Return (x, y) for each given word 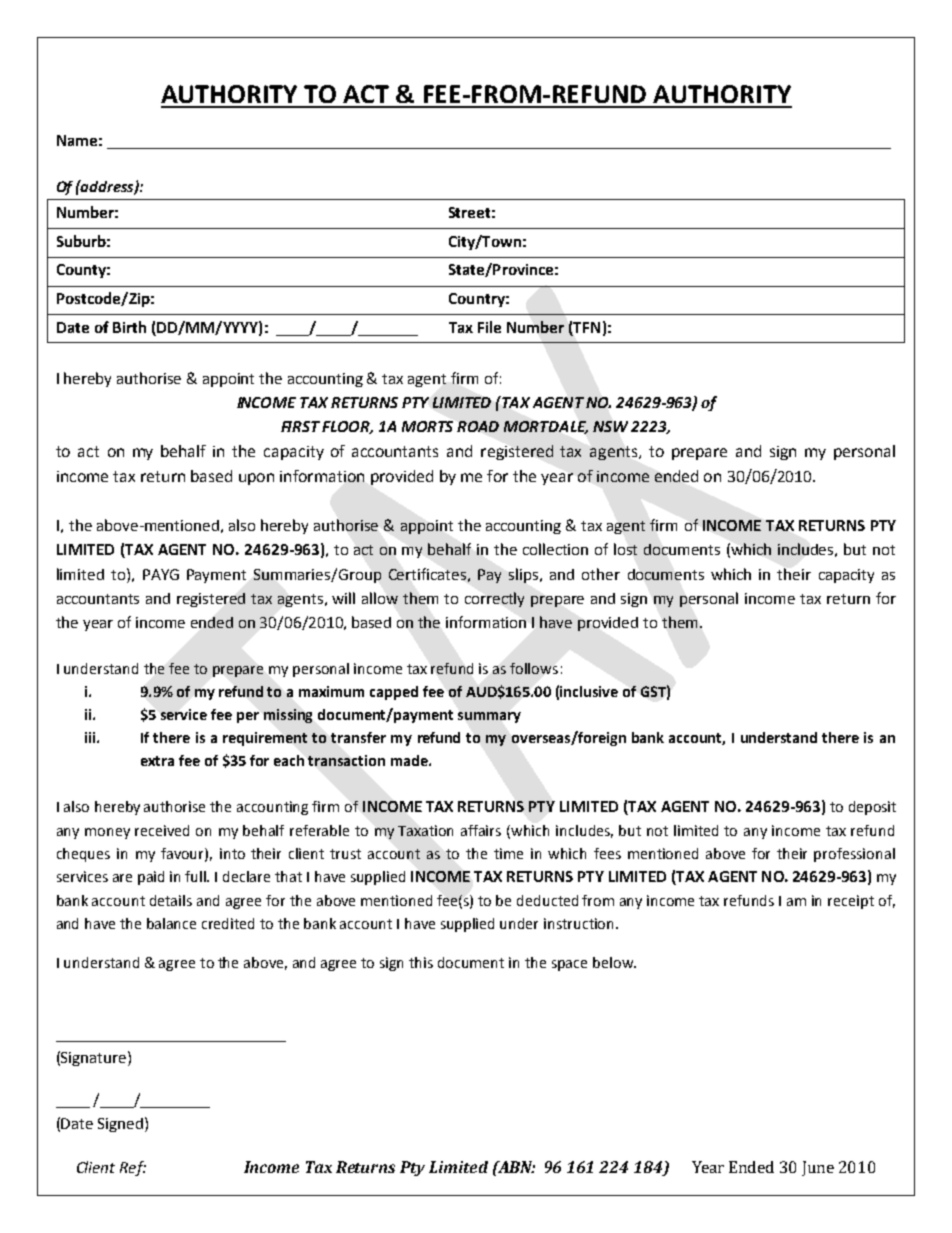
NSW (610, 426)
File (489, 327)
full (197, 876)
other (601, 574)
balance (171, 923)
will (343, 598)
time (508, 853)
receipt (851, 902)
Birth (129, 327)
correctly (494, 599)
